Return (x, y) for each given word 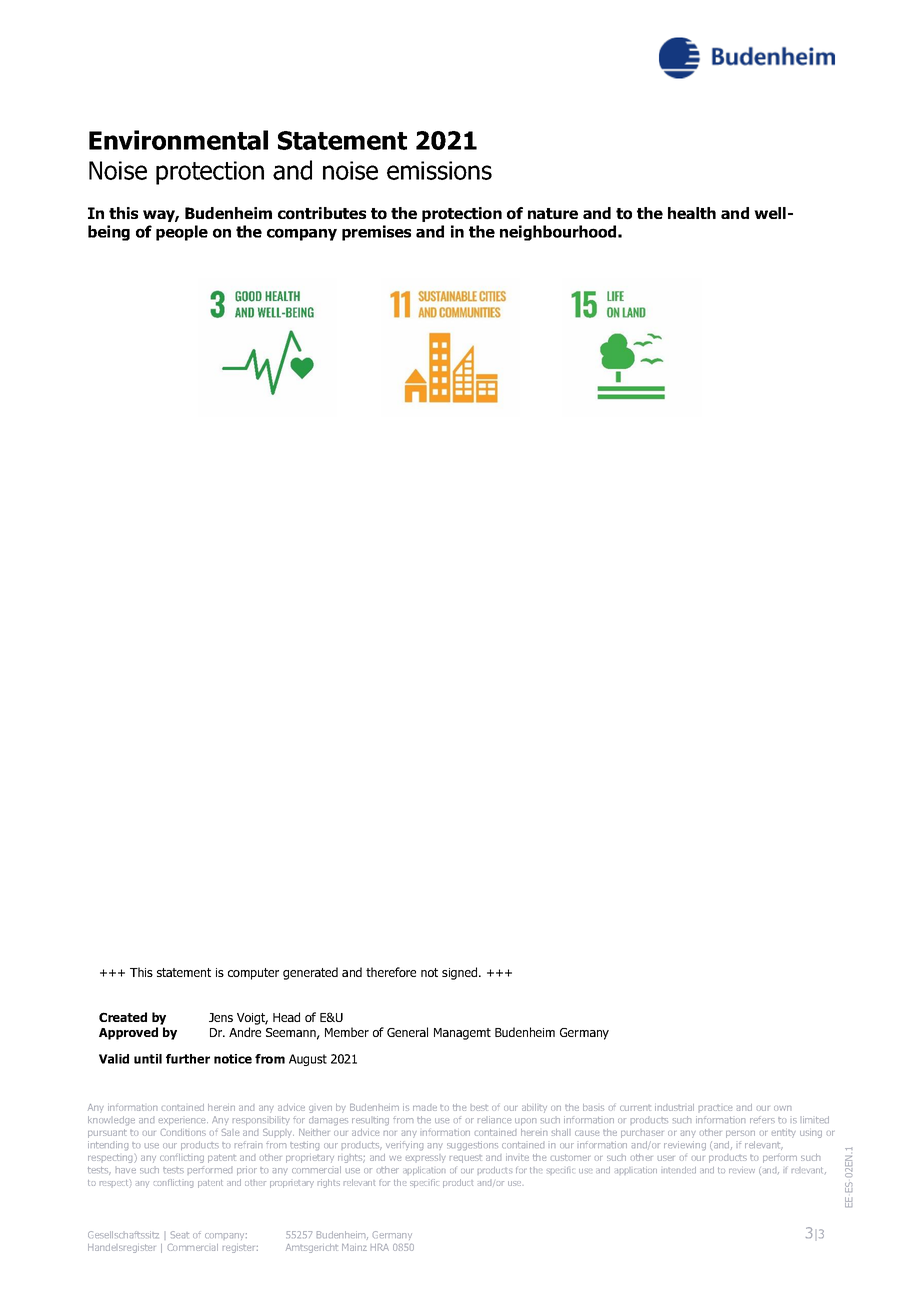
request (465, 1159)
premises (376, 233)
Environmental (178, 140)
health (692, 213)
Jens (221, 1017)
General (407, 1032)
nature (553, 213)
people (182, 233)
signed (461, 973)
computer (253, 974)
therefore (391, 972)
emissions (439, 170)
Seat (180, 1234)
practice (715, 1108)
